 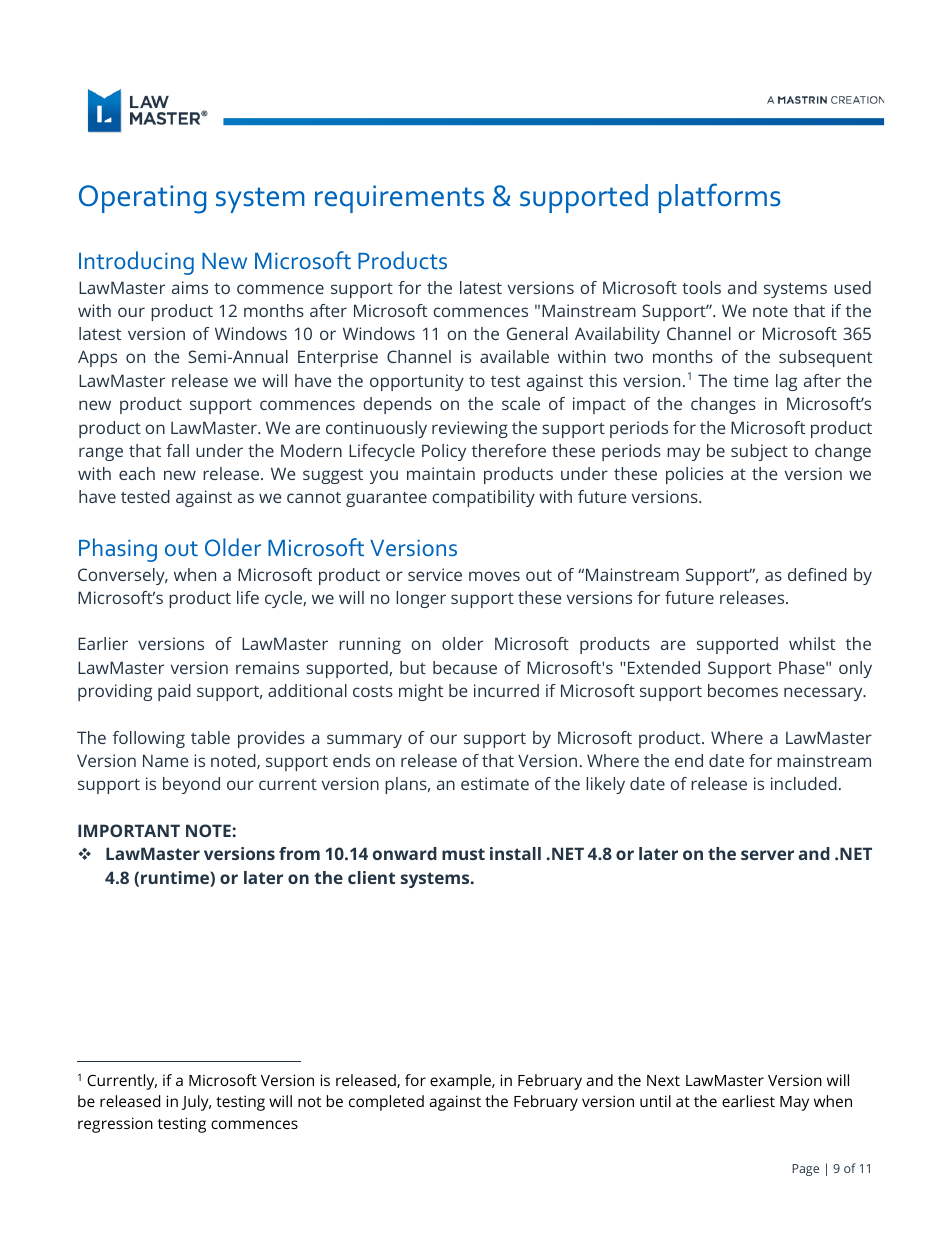 What do you see at coordinates (118, 550) in the screenshot?
I see `Phasing` at bounding box center [118, 550].
